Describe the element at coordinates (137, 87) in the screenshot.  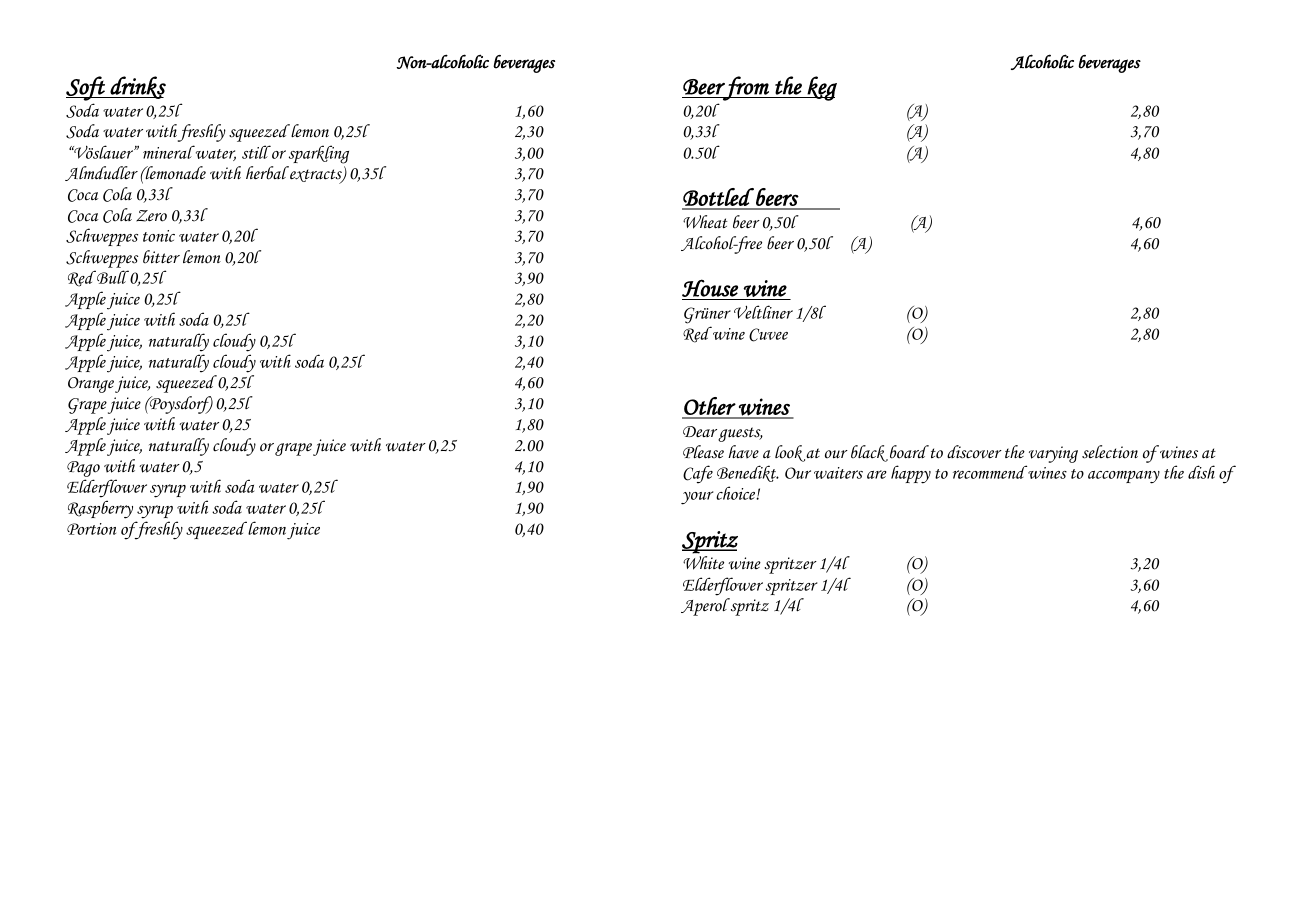
I see `drinks` at that location.
